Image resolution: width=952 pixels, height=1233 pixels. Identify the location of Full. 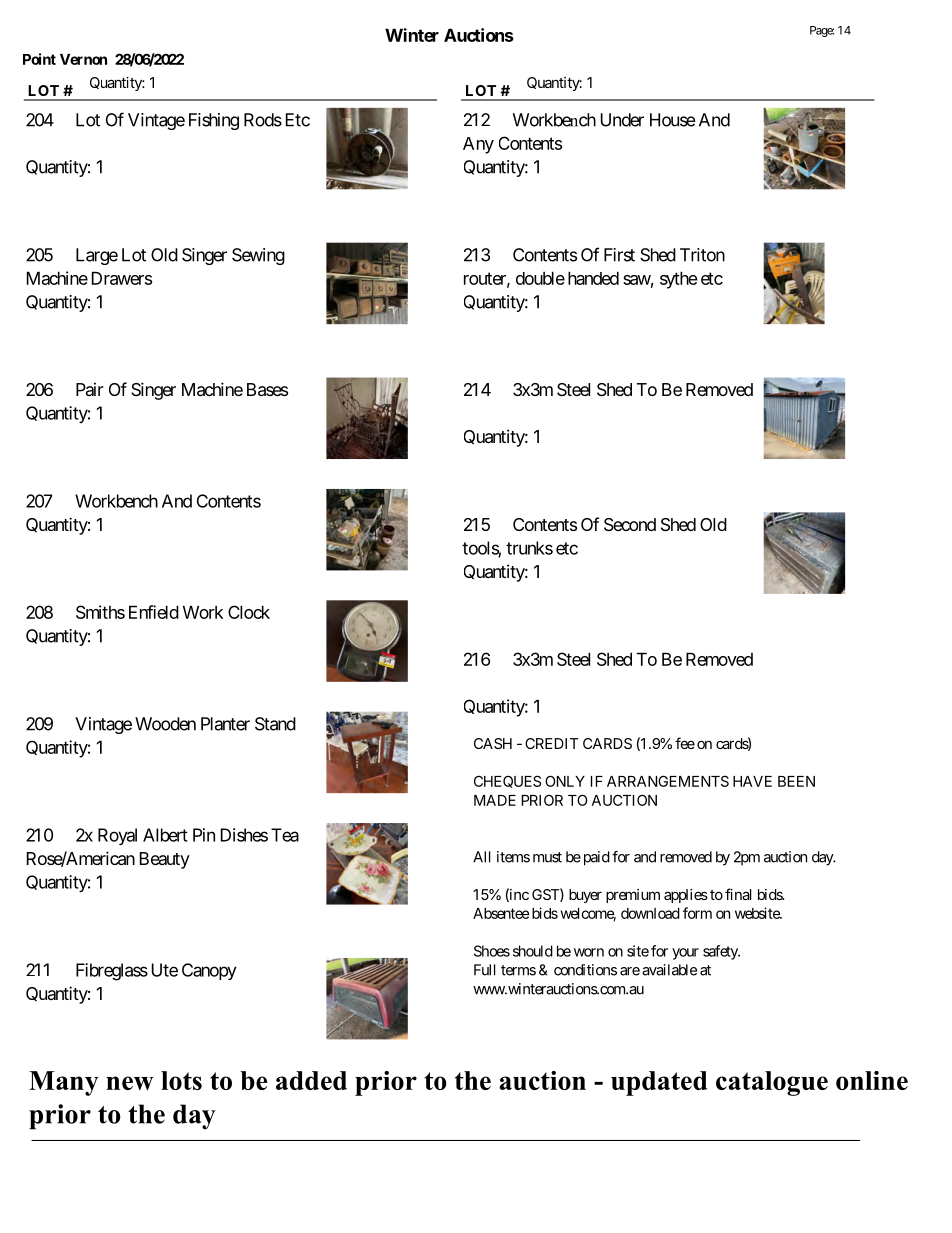
(485, 970).
